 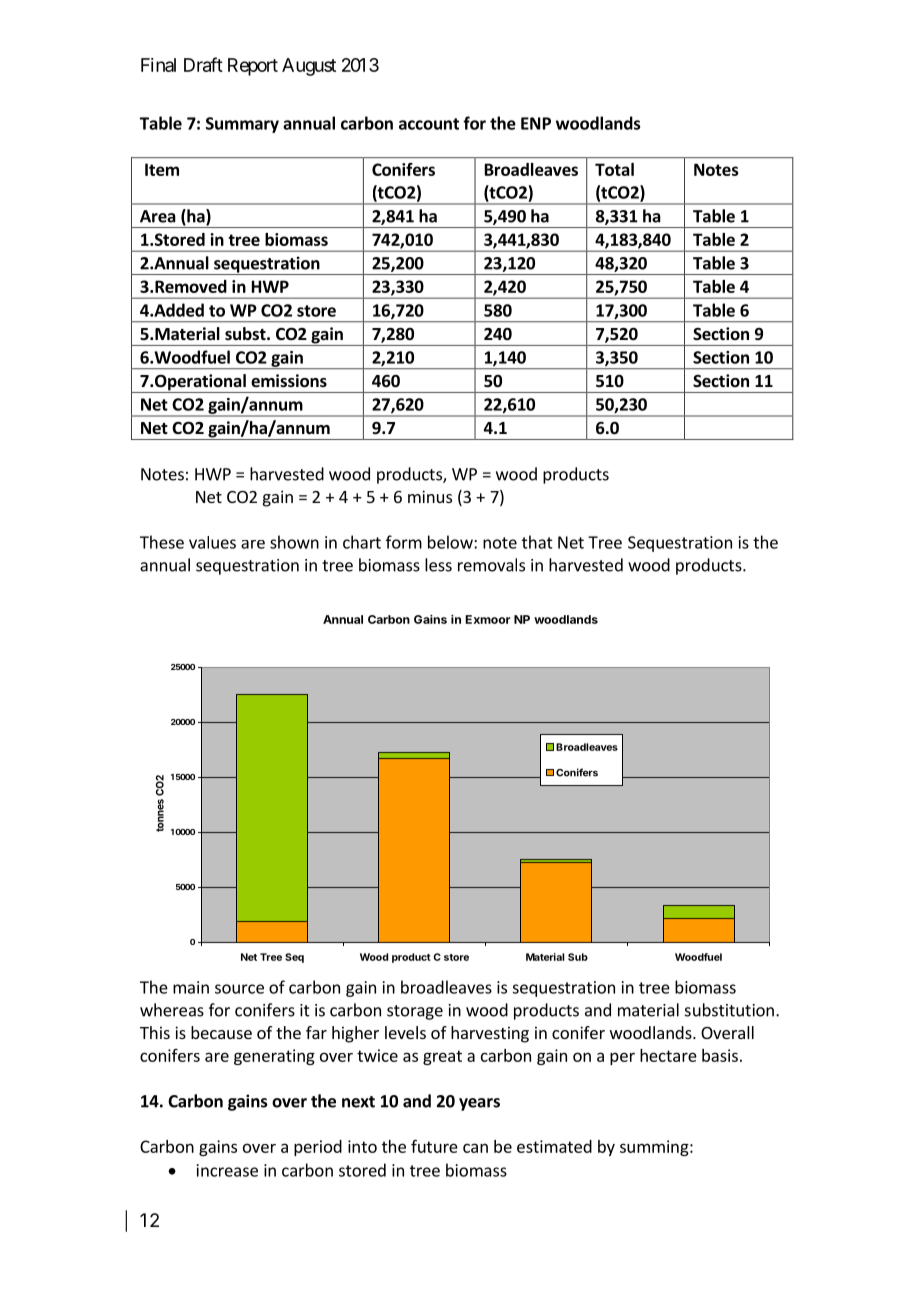 I want to click on Total, so click(x=614, y=169).
